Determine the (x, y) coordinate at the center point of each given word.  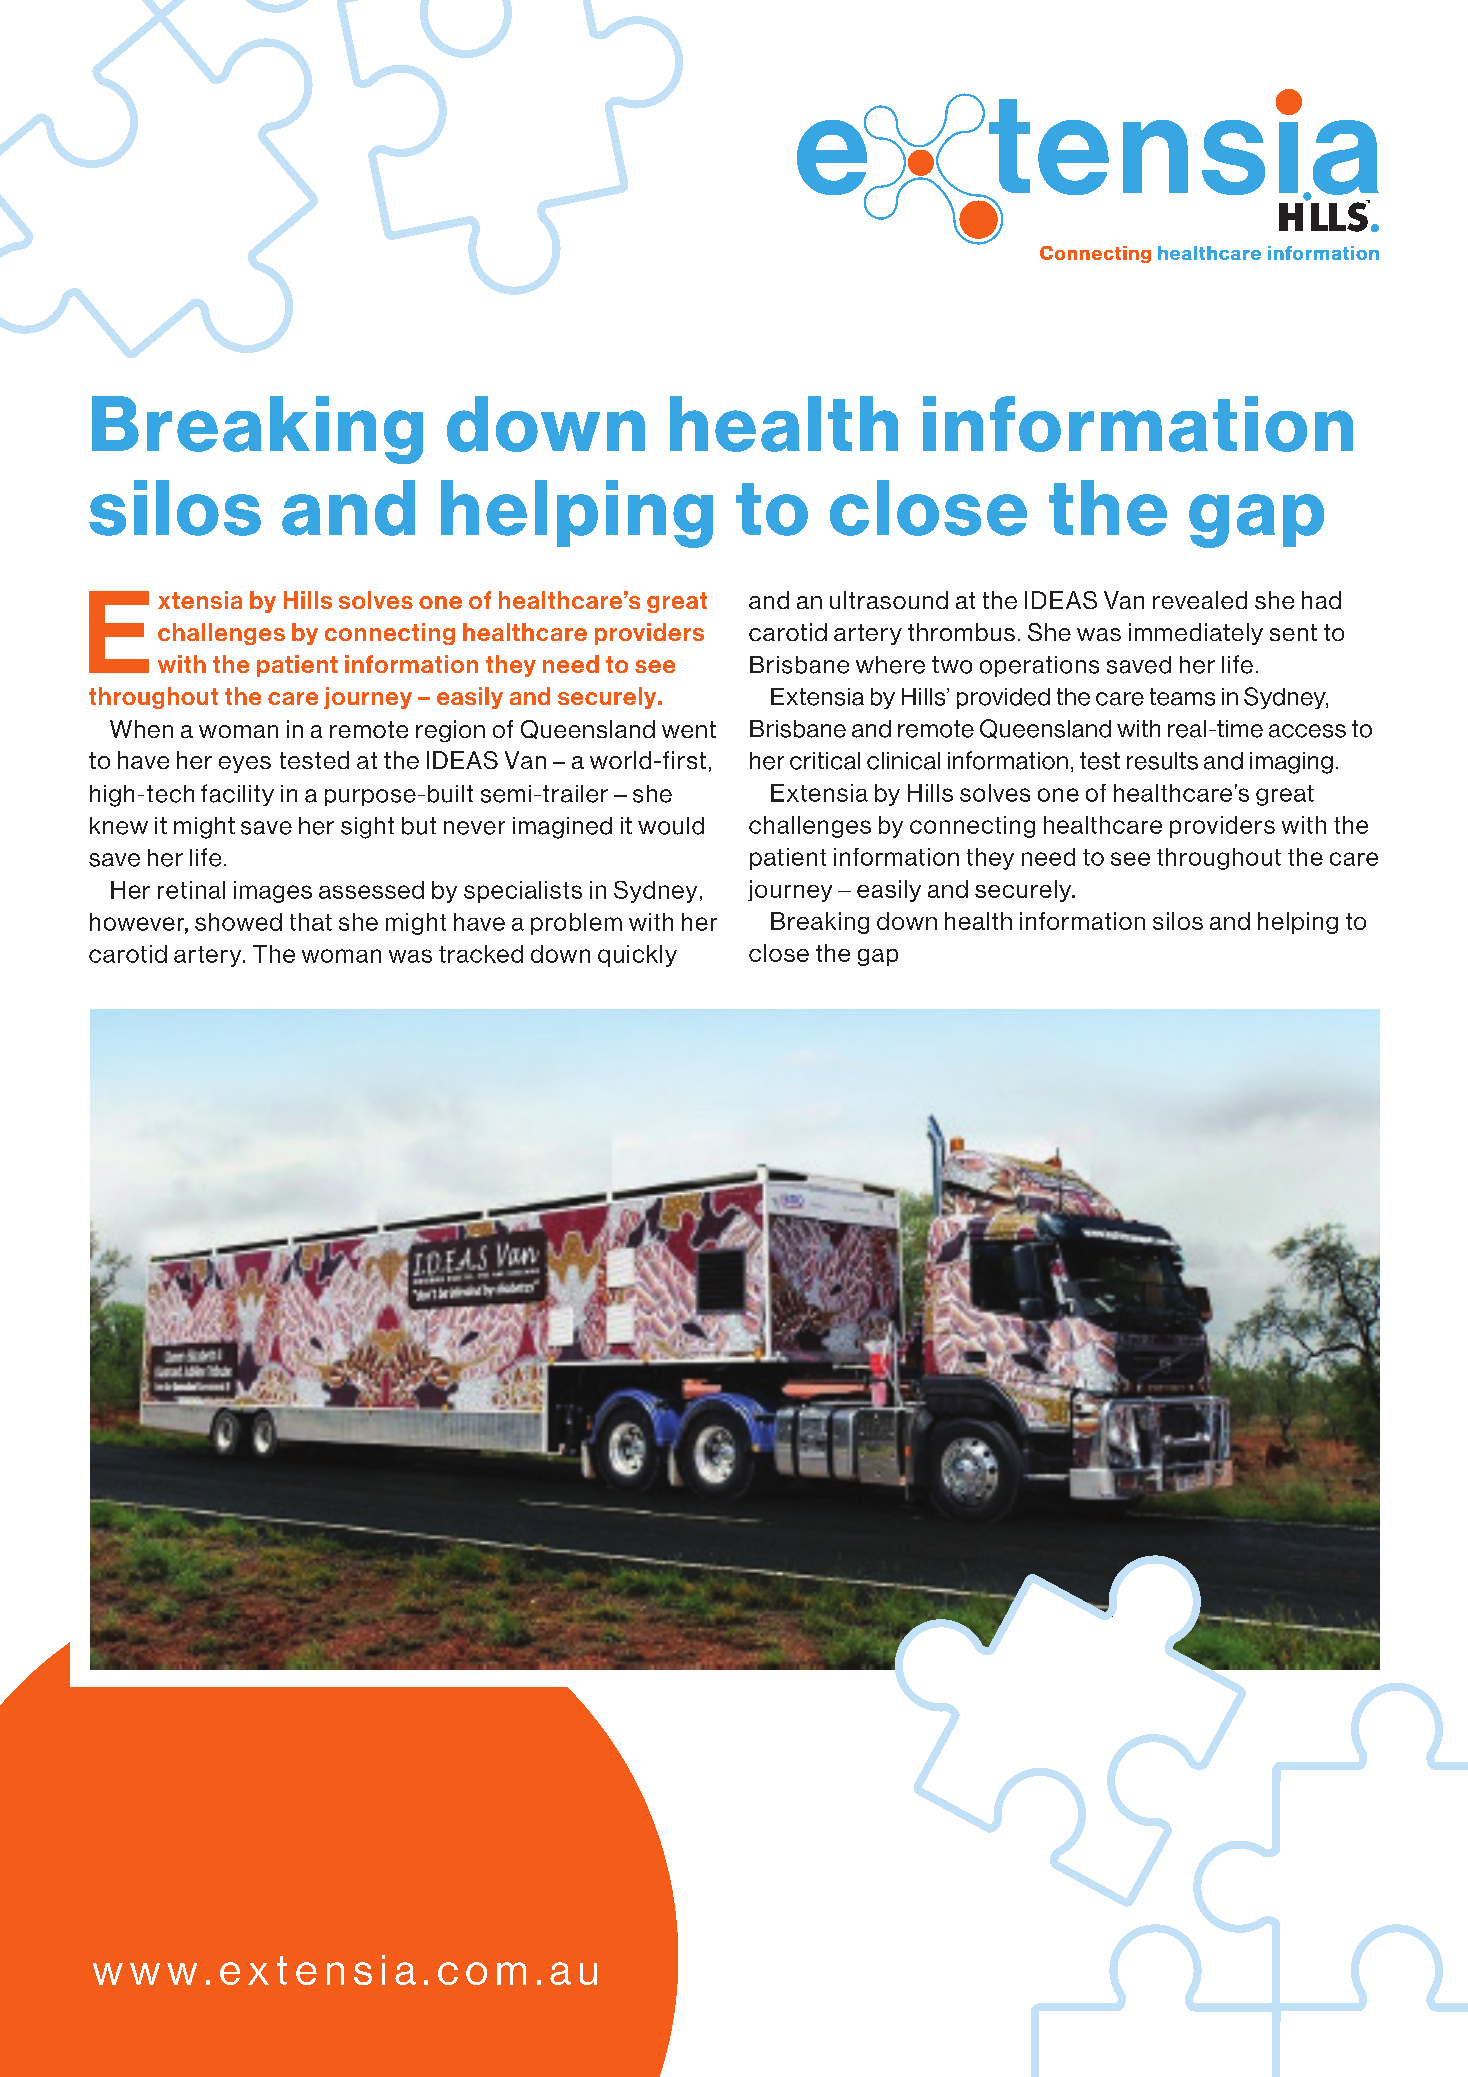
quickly (637, 956)
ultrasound (889, 600)
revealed (1200, 600)
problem (576, 924)
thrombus (961, 632)
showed (238, 922)
